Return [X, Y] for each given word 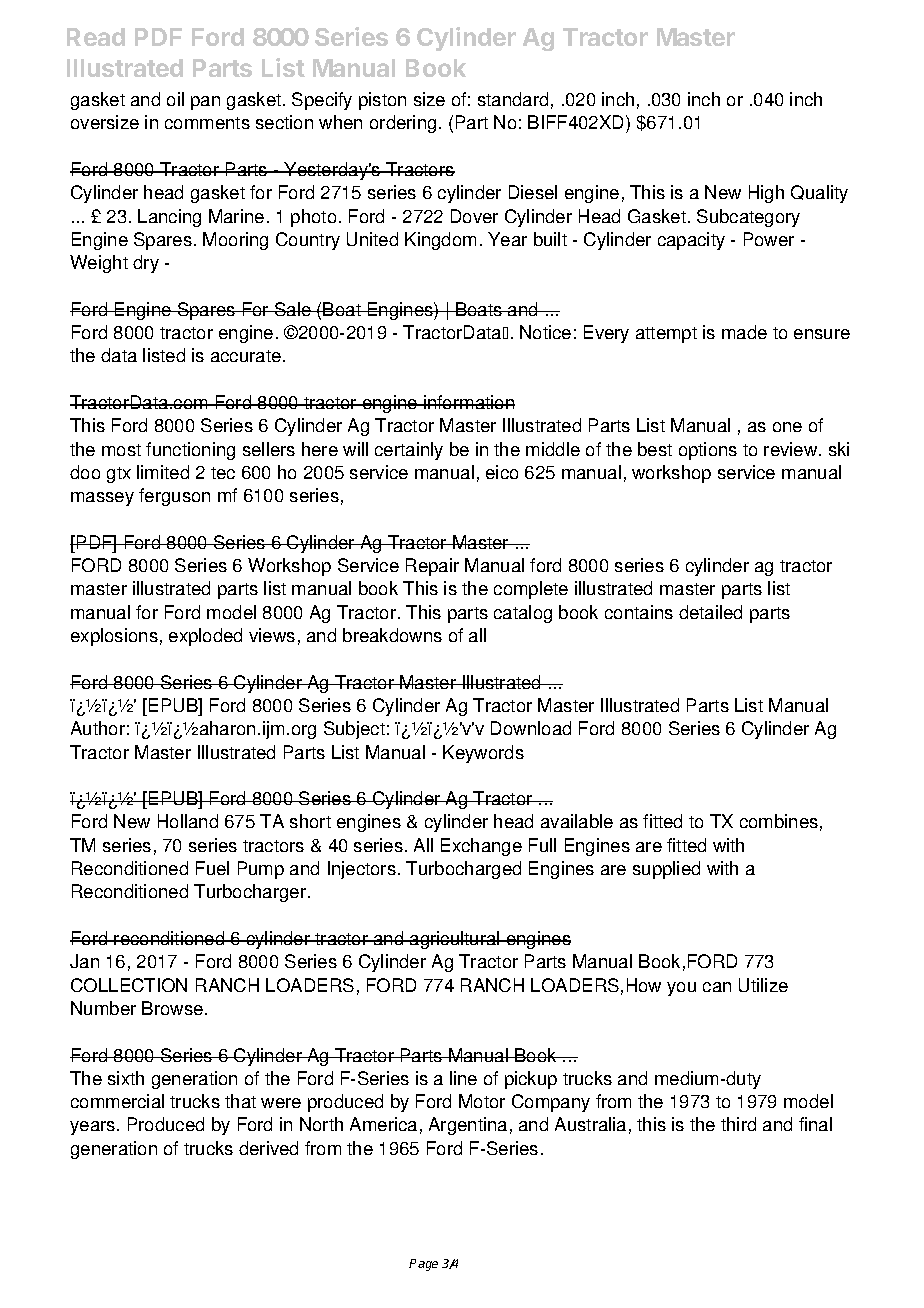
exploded [205, 637]
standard [513, 99]
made [744, 332]
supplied [666, 870]
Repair [432, 567]
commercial [117, 1101]
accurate [246, 356]
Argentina [468, 1126]
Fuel [212, 868]
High [766, 194]
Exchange [481, 847]
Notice [545, 332]
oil [175, 99]
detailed [710, 612]
